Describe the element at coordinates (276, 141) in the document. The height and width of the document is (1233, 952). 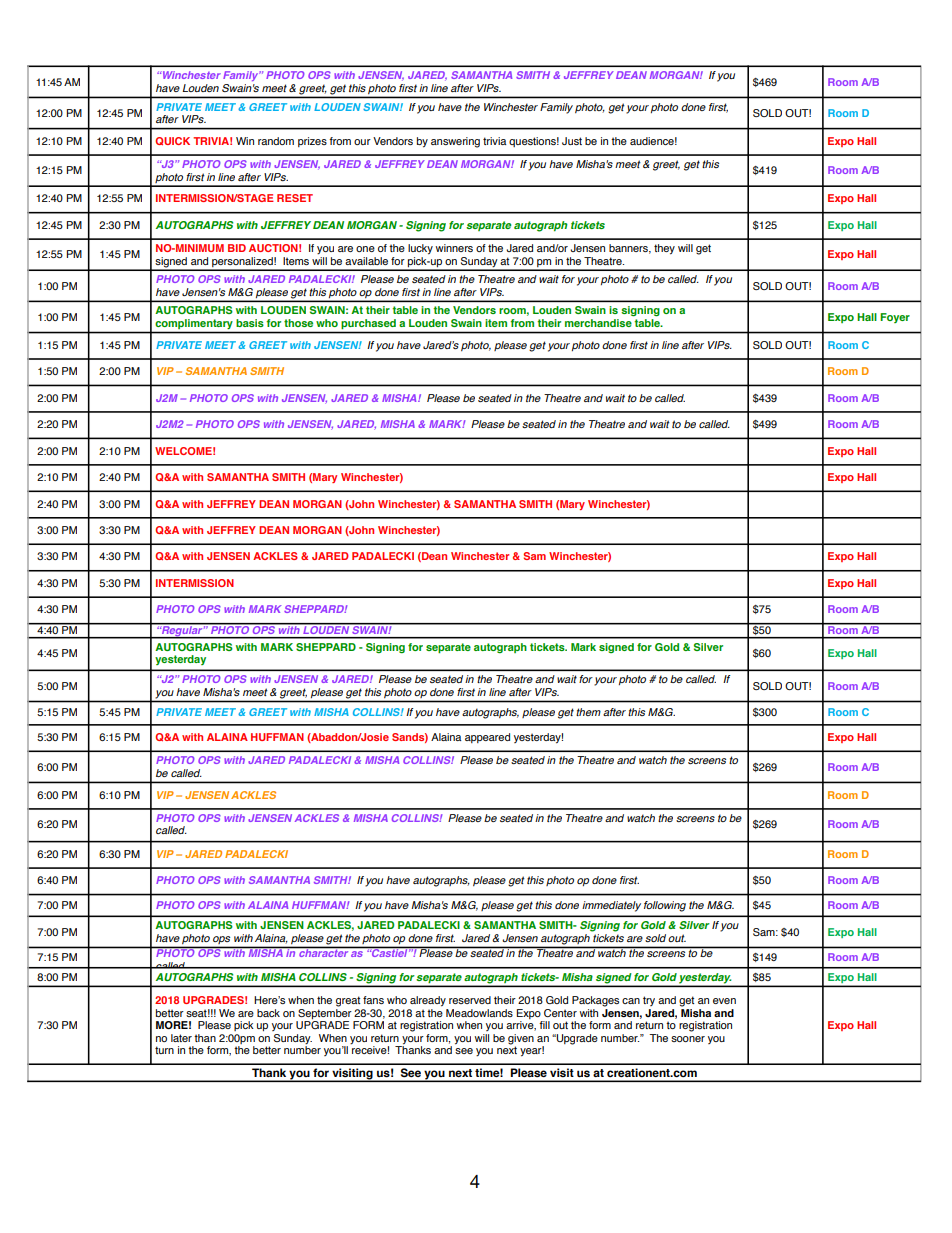
I see `random` at that location.
